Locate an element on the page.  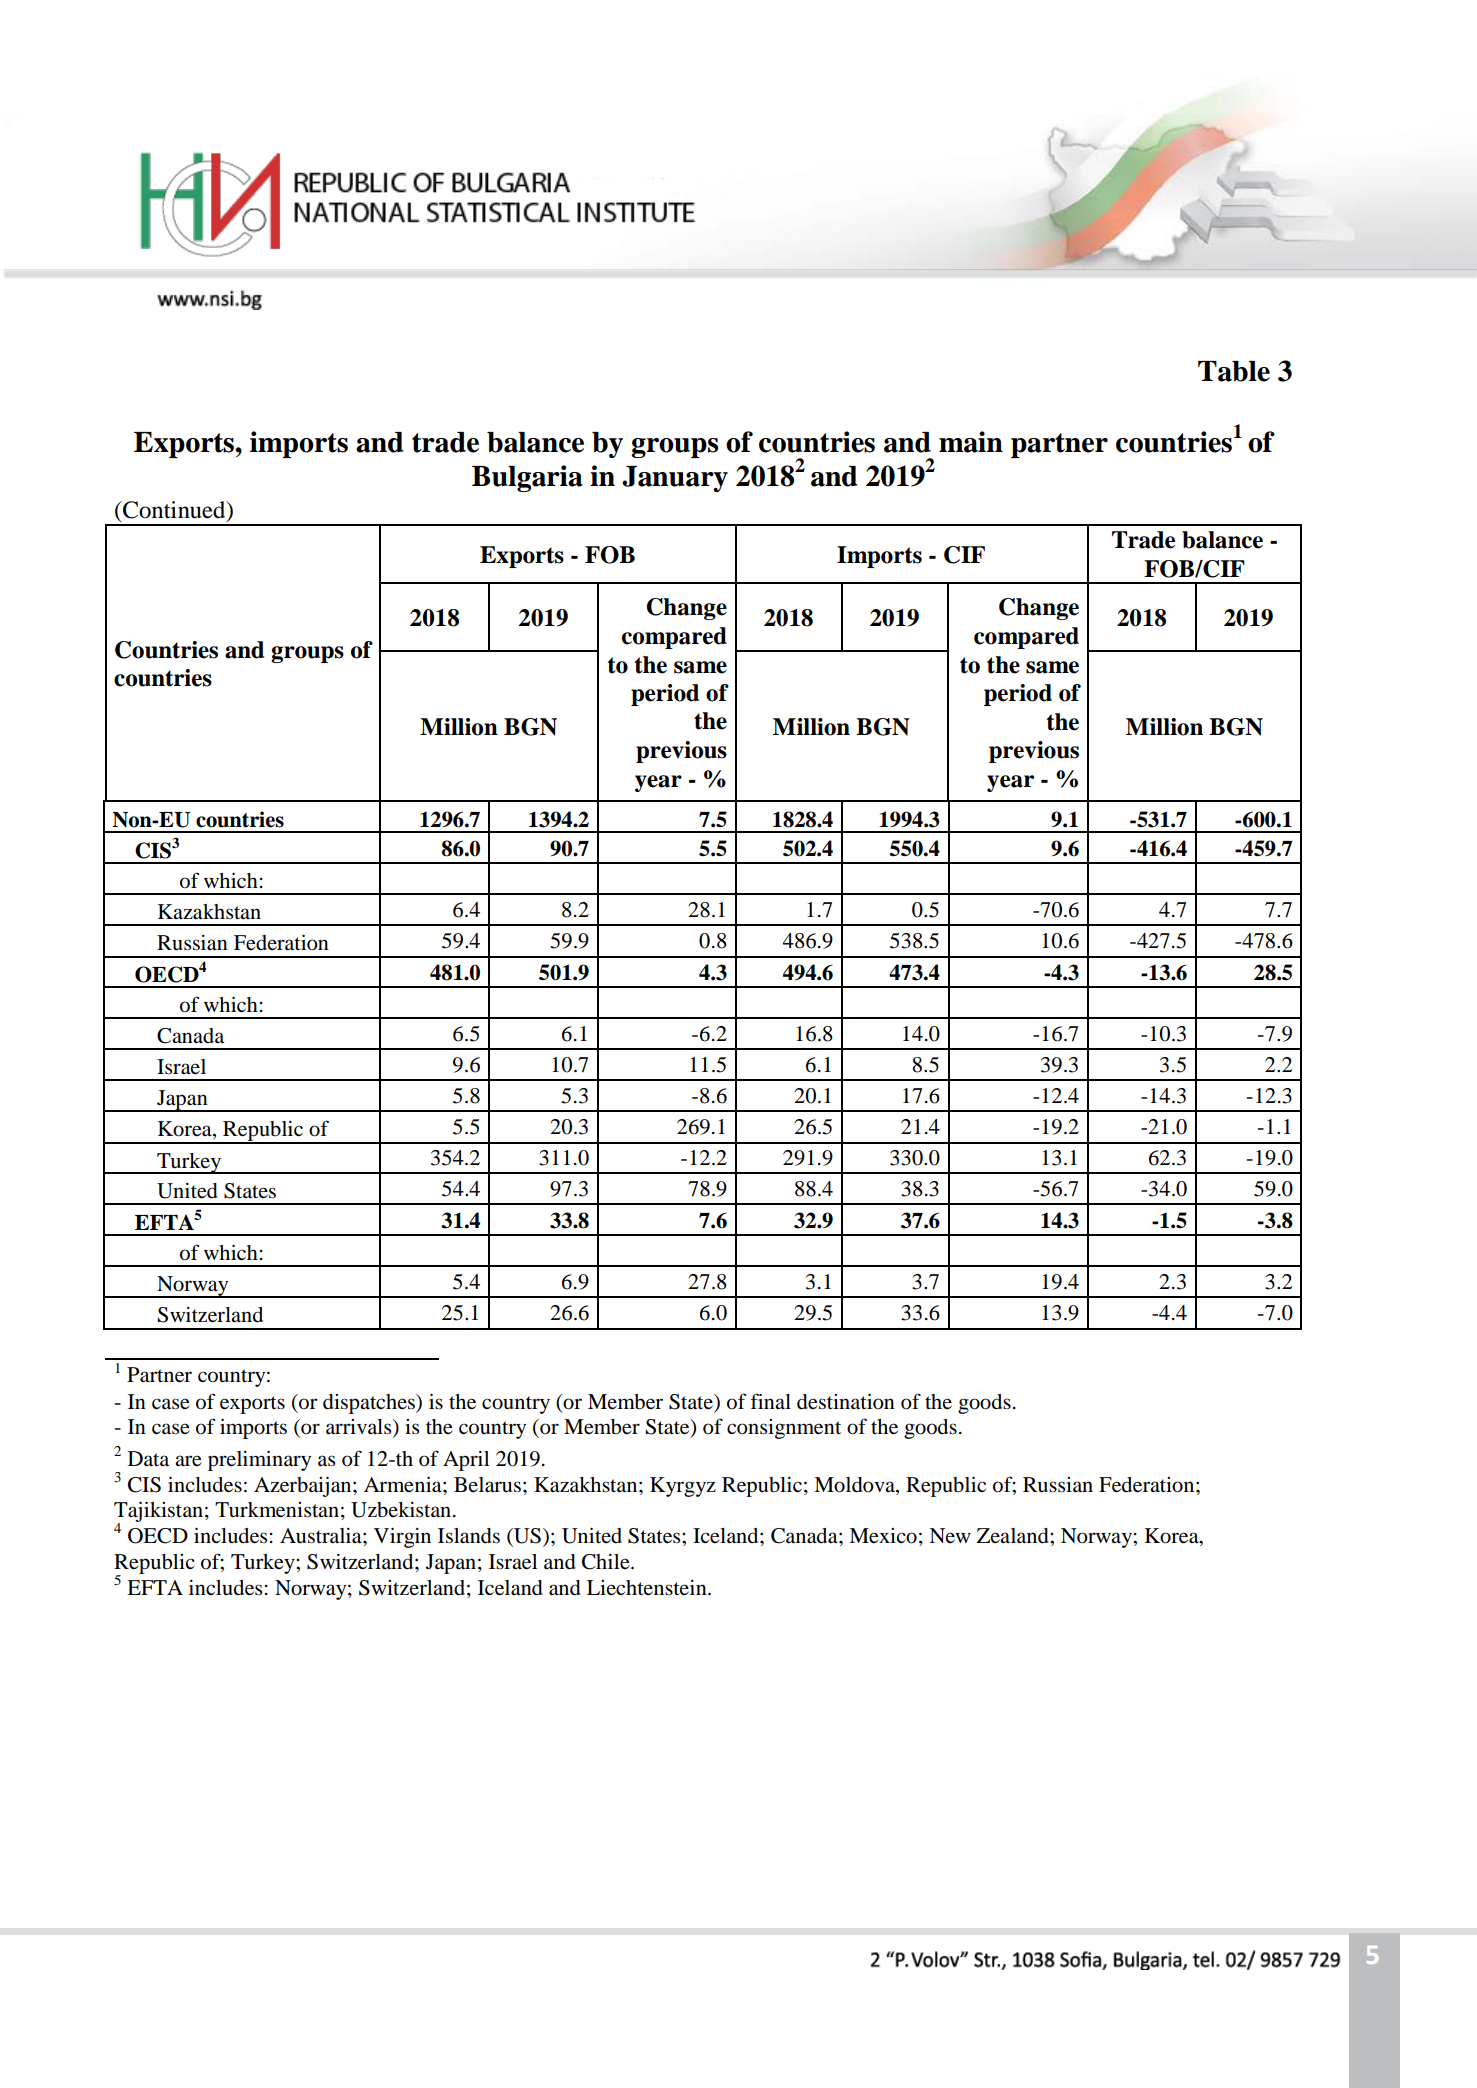
final is located at coordinates (770, 1401).
